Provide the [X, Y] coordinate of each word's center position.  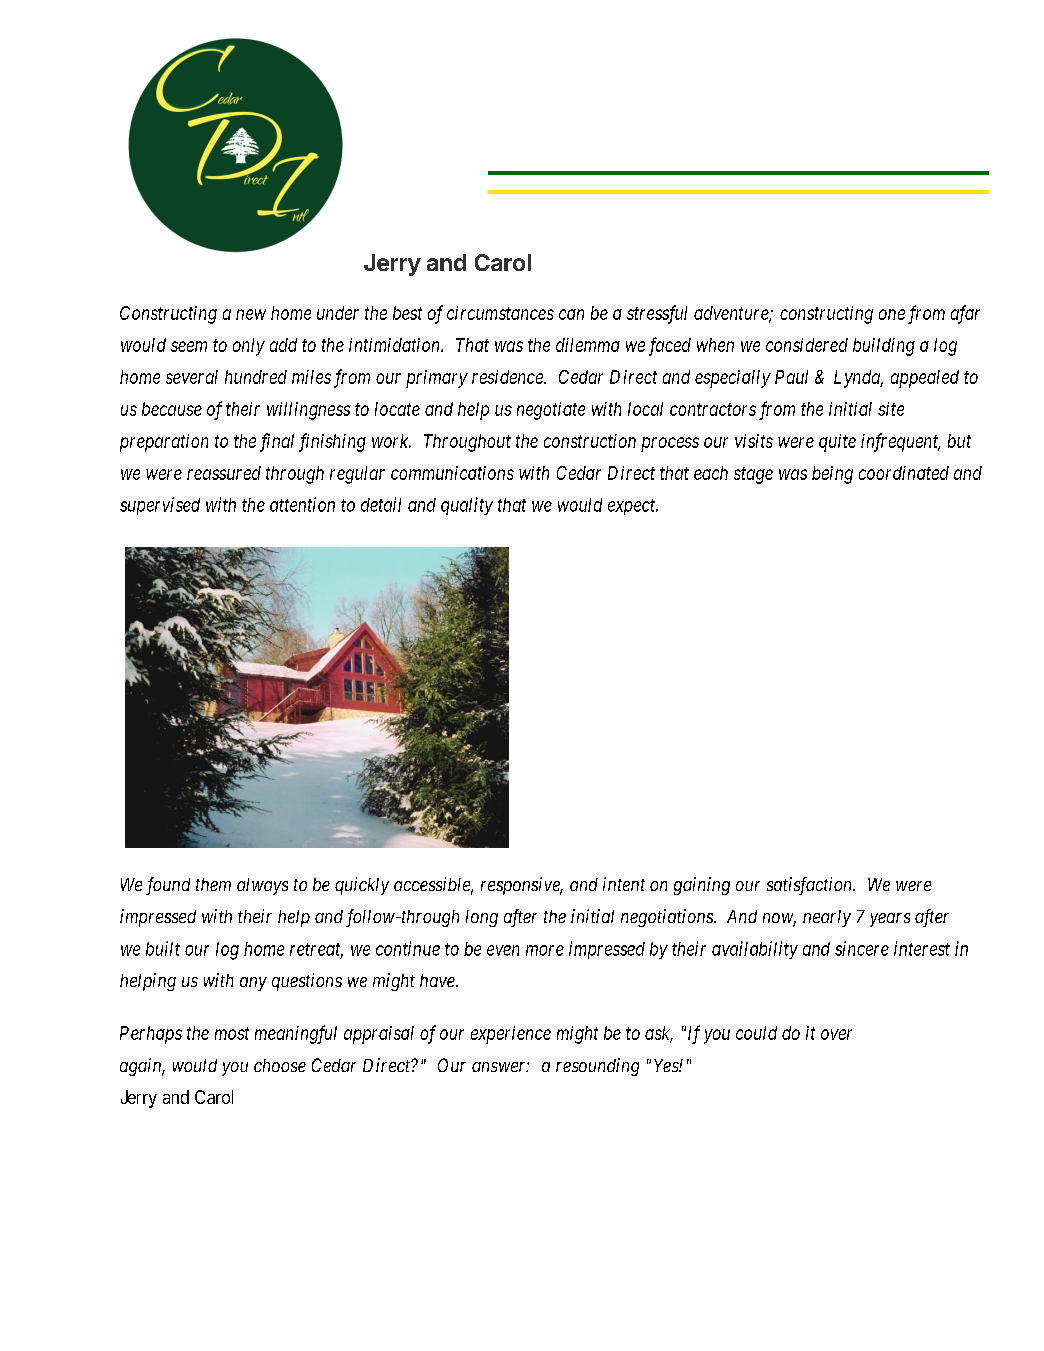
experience [511, 1035]
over [836, 1034]
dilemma [588, 345]
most [232, 1033]
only [249, 347]
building [884, 347]
